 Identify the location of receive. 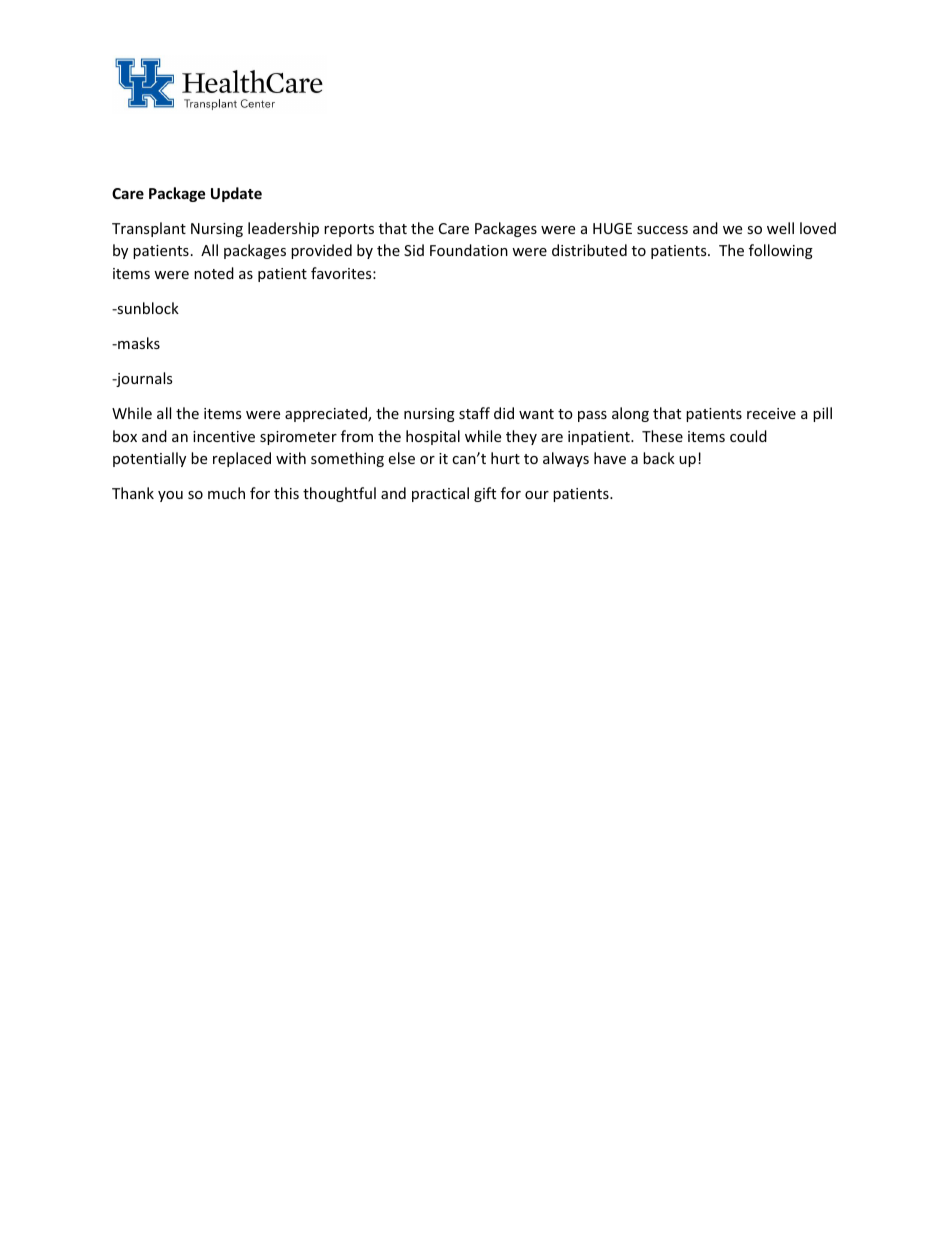
(771, 413).
